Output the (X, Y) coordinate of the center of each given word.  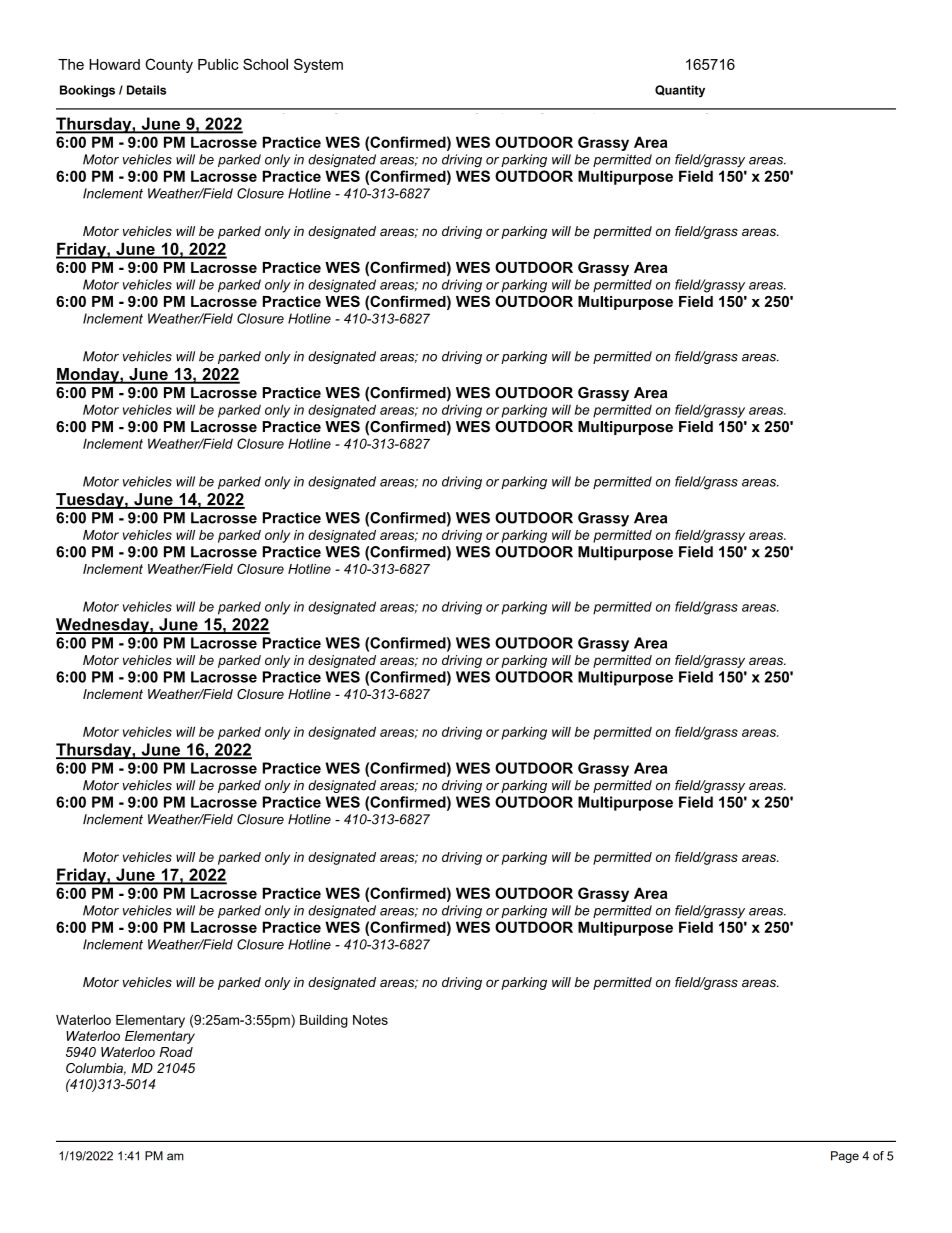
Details (146, 90)
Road (176, 1052)
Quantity (680, 91)
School (265, 64)
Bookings (87, 91)
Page (845, 1157)
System (318, 65)
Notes (370, 1020)
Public (218, 64)
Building (324, 1021)
